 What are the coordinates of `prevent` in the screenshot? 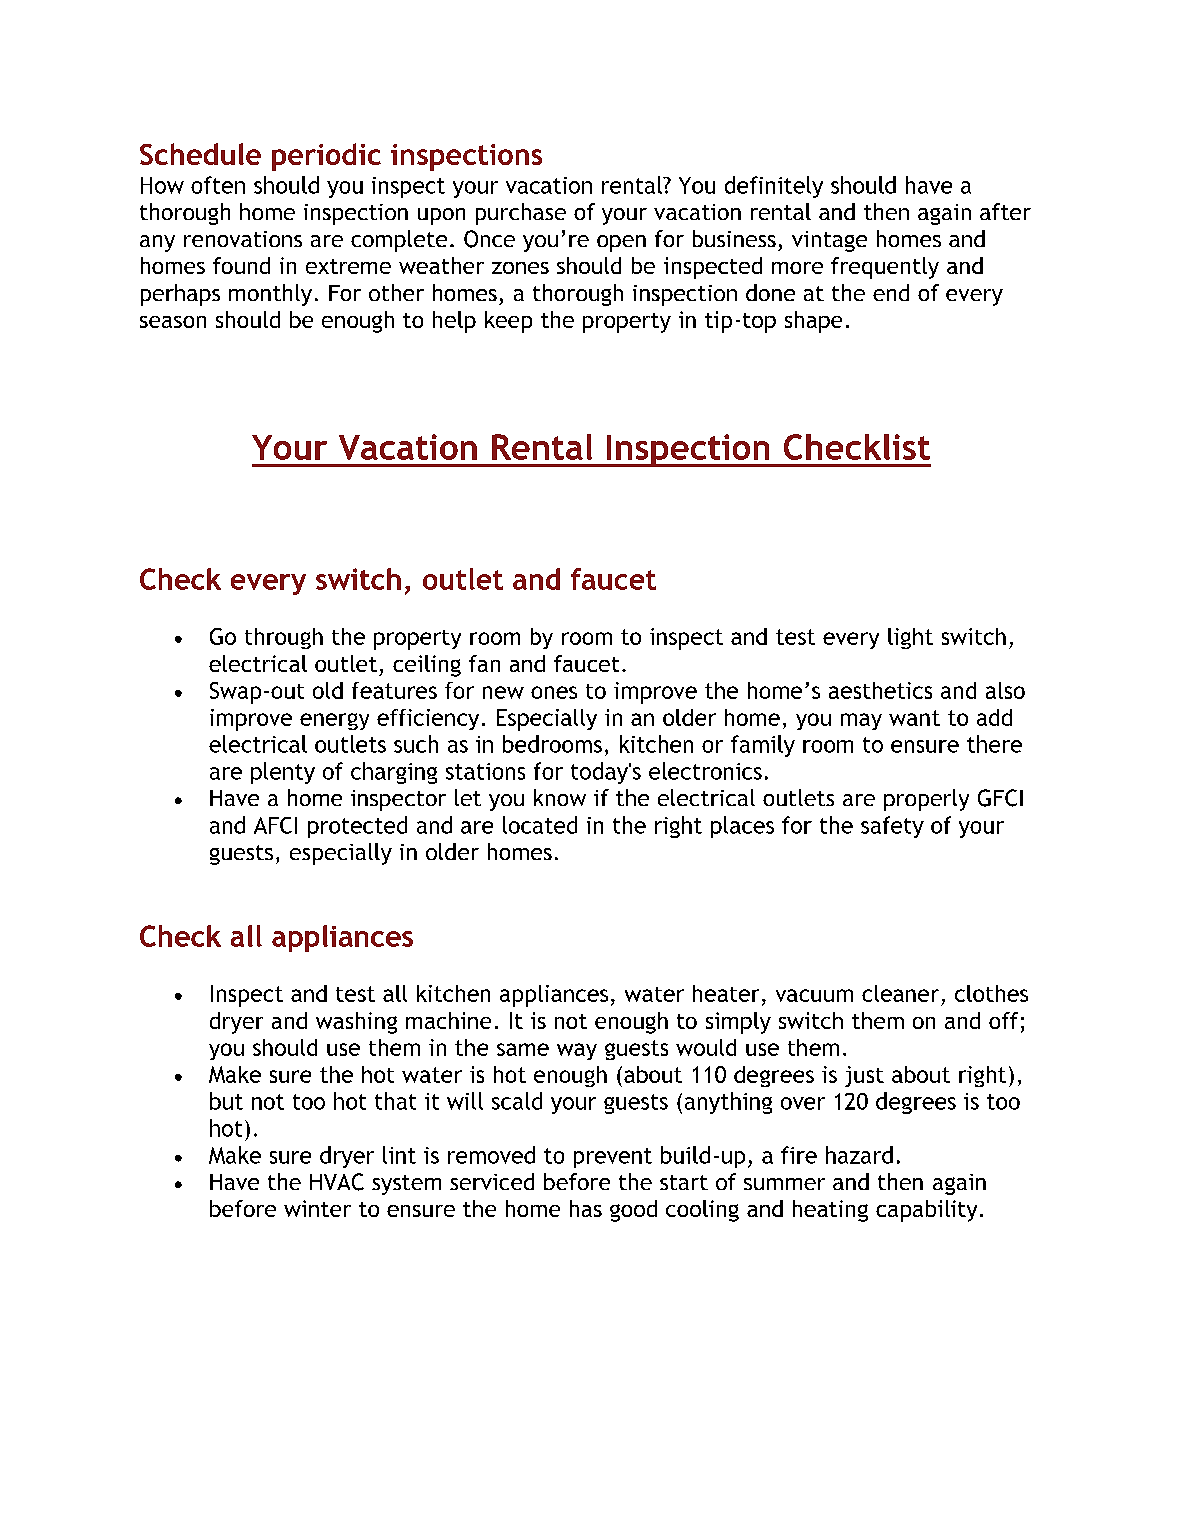 It's located at (613, 1158).
